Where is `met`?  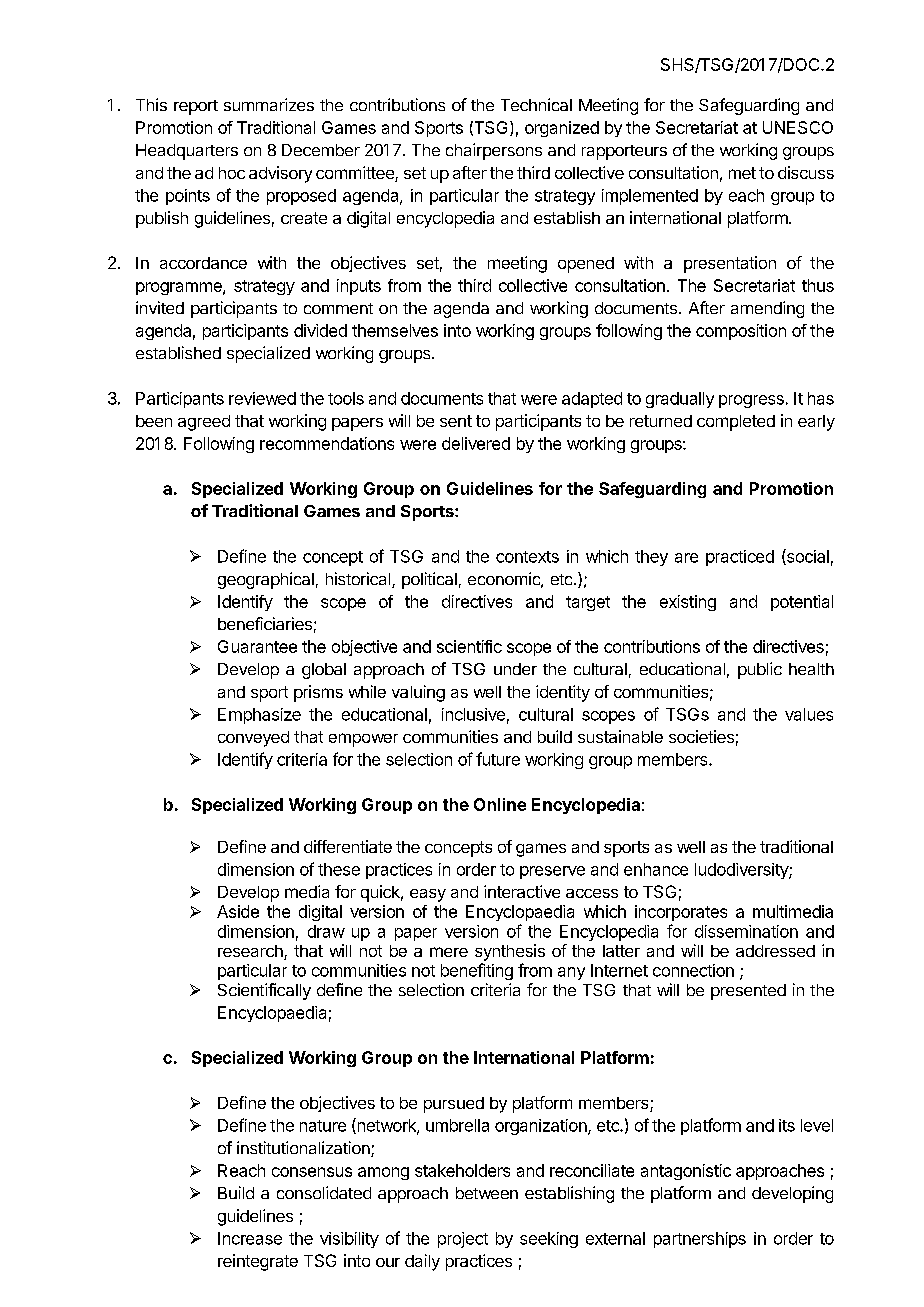 met is located at coordinates (742, 173).
